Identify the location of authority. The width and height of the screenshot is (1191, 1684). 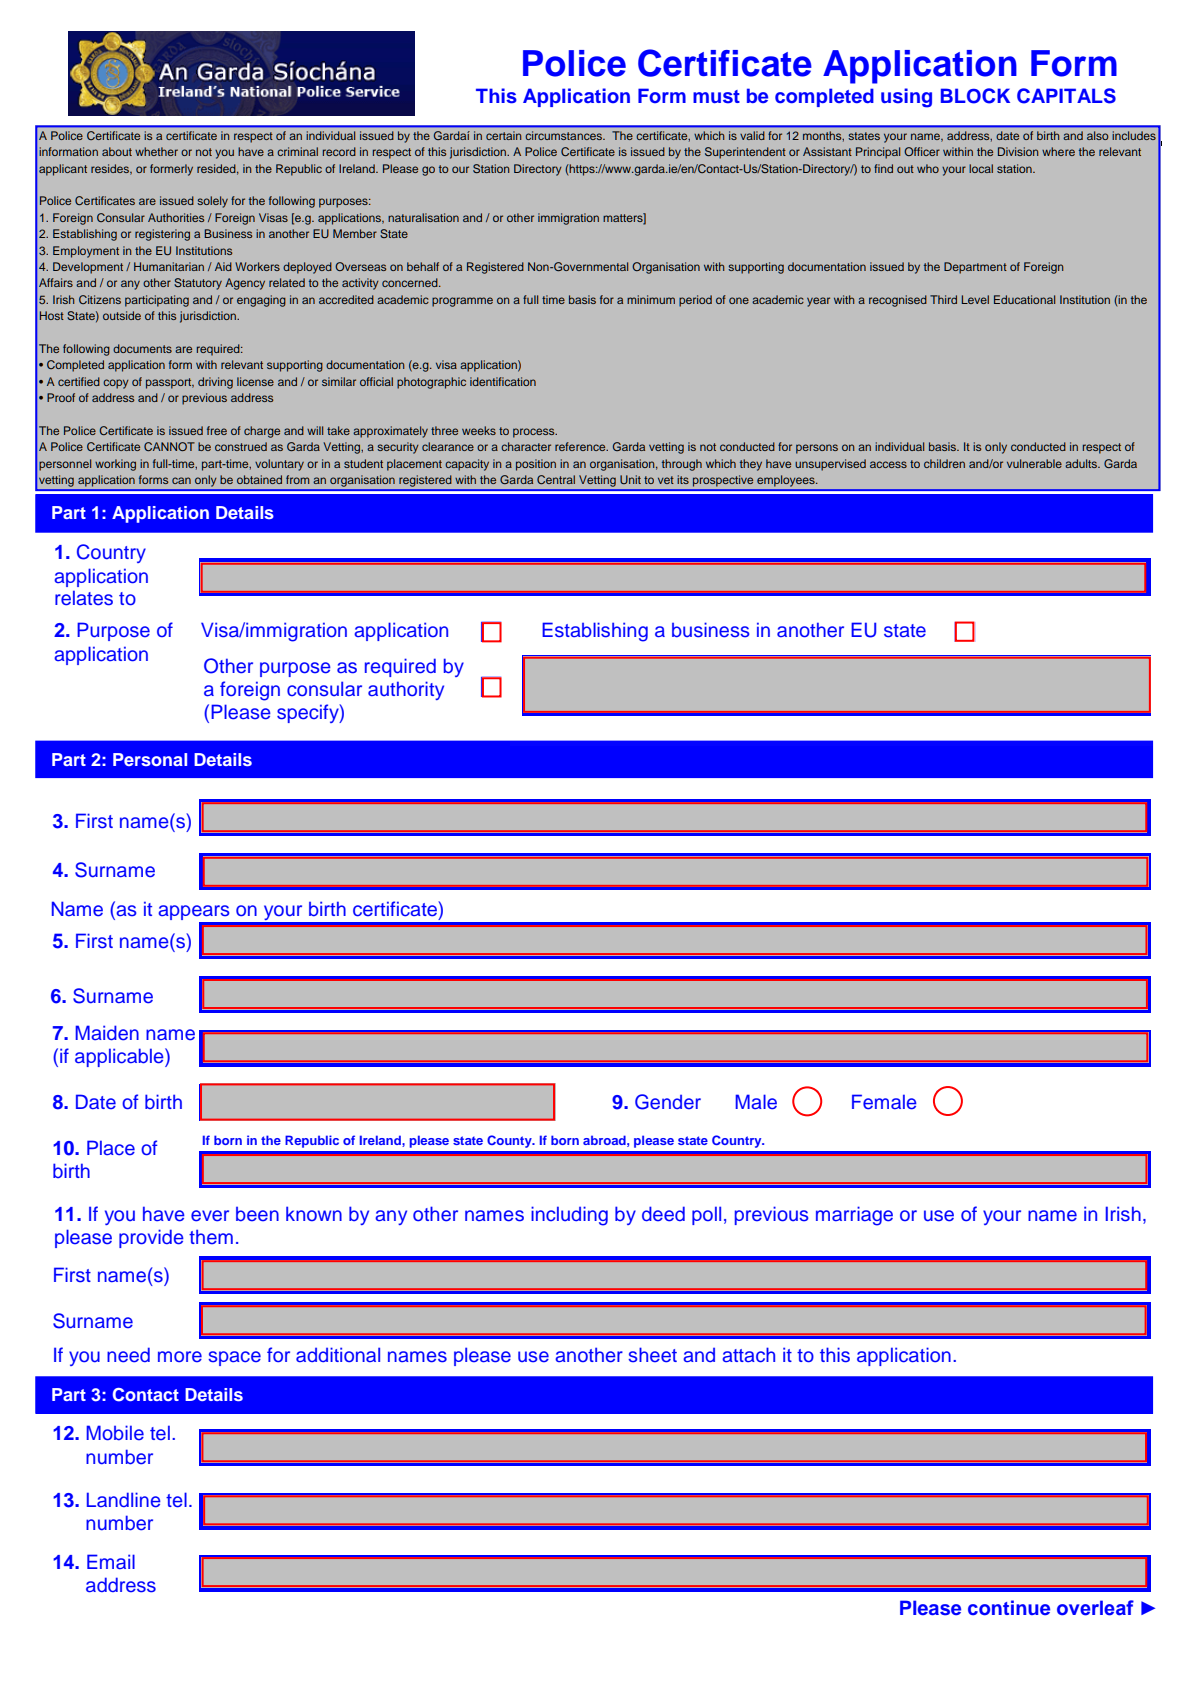
(406, 690).
